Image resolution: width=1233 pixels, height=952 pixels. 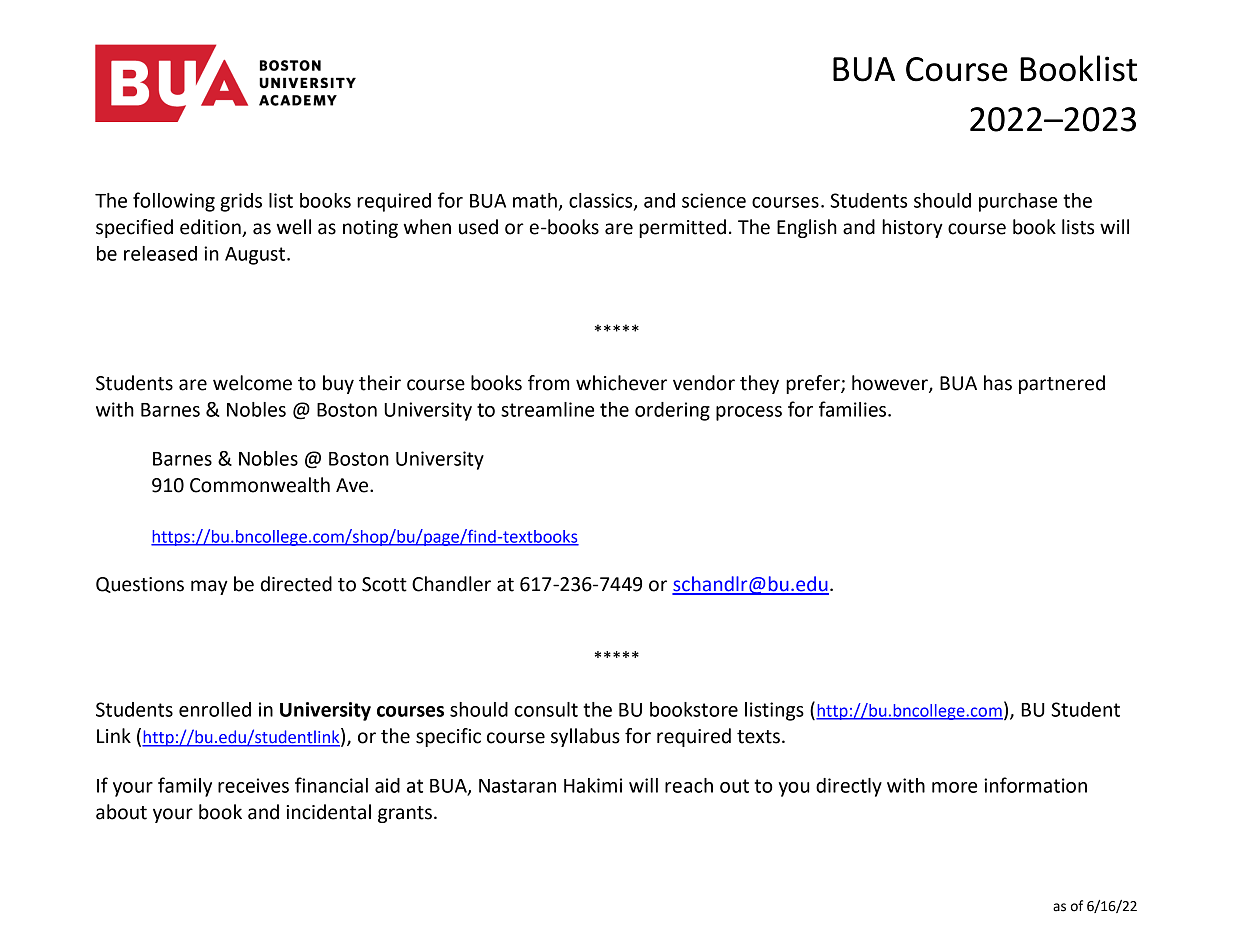 What do you see at coordinates (547, 409) in the page?
I see `streamline` at bounding box center [547, 409].
